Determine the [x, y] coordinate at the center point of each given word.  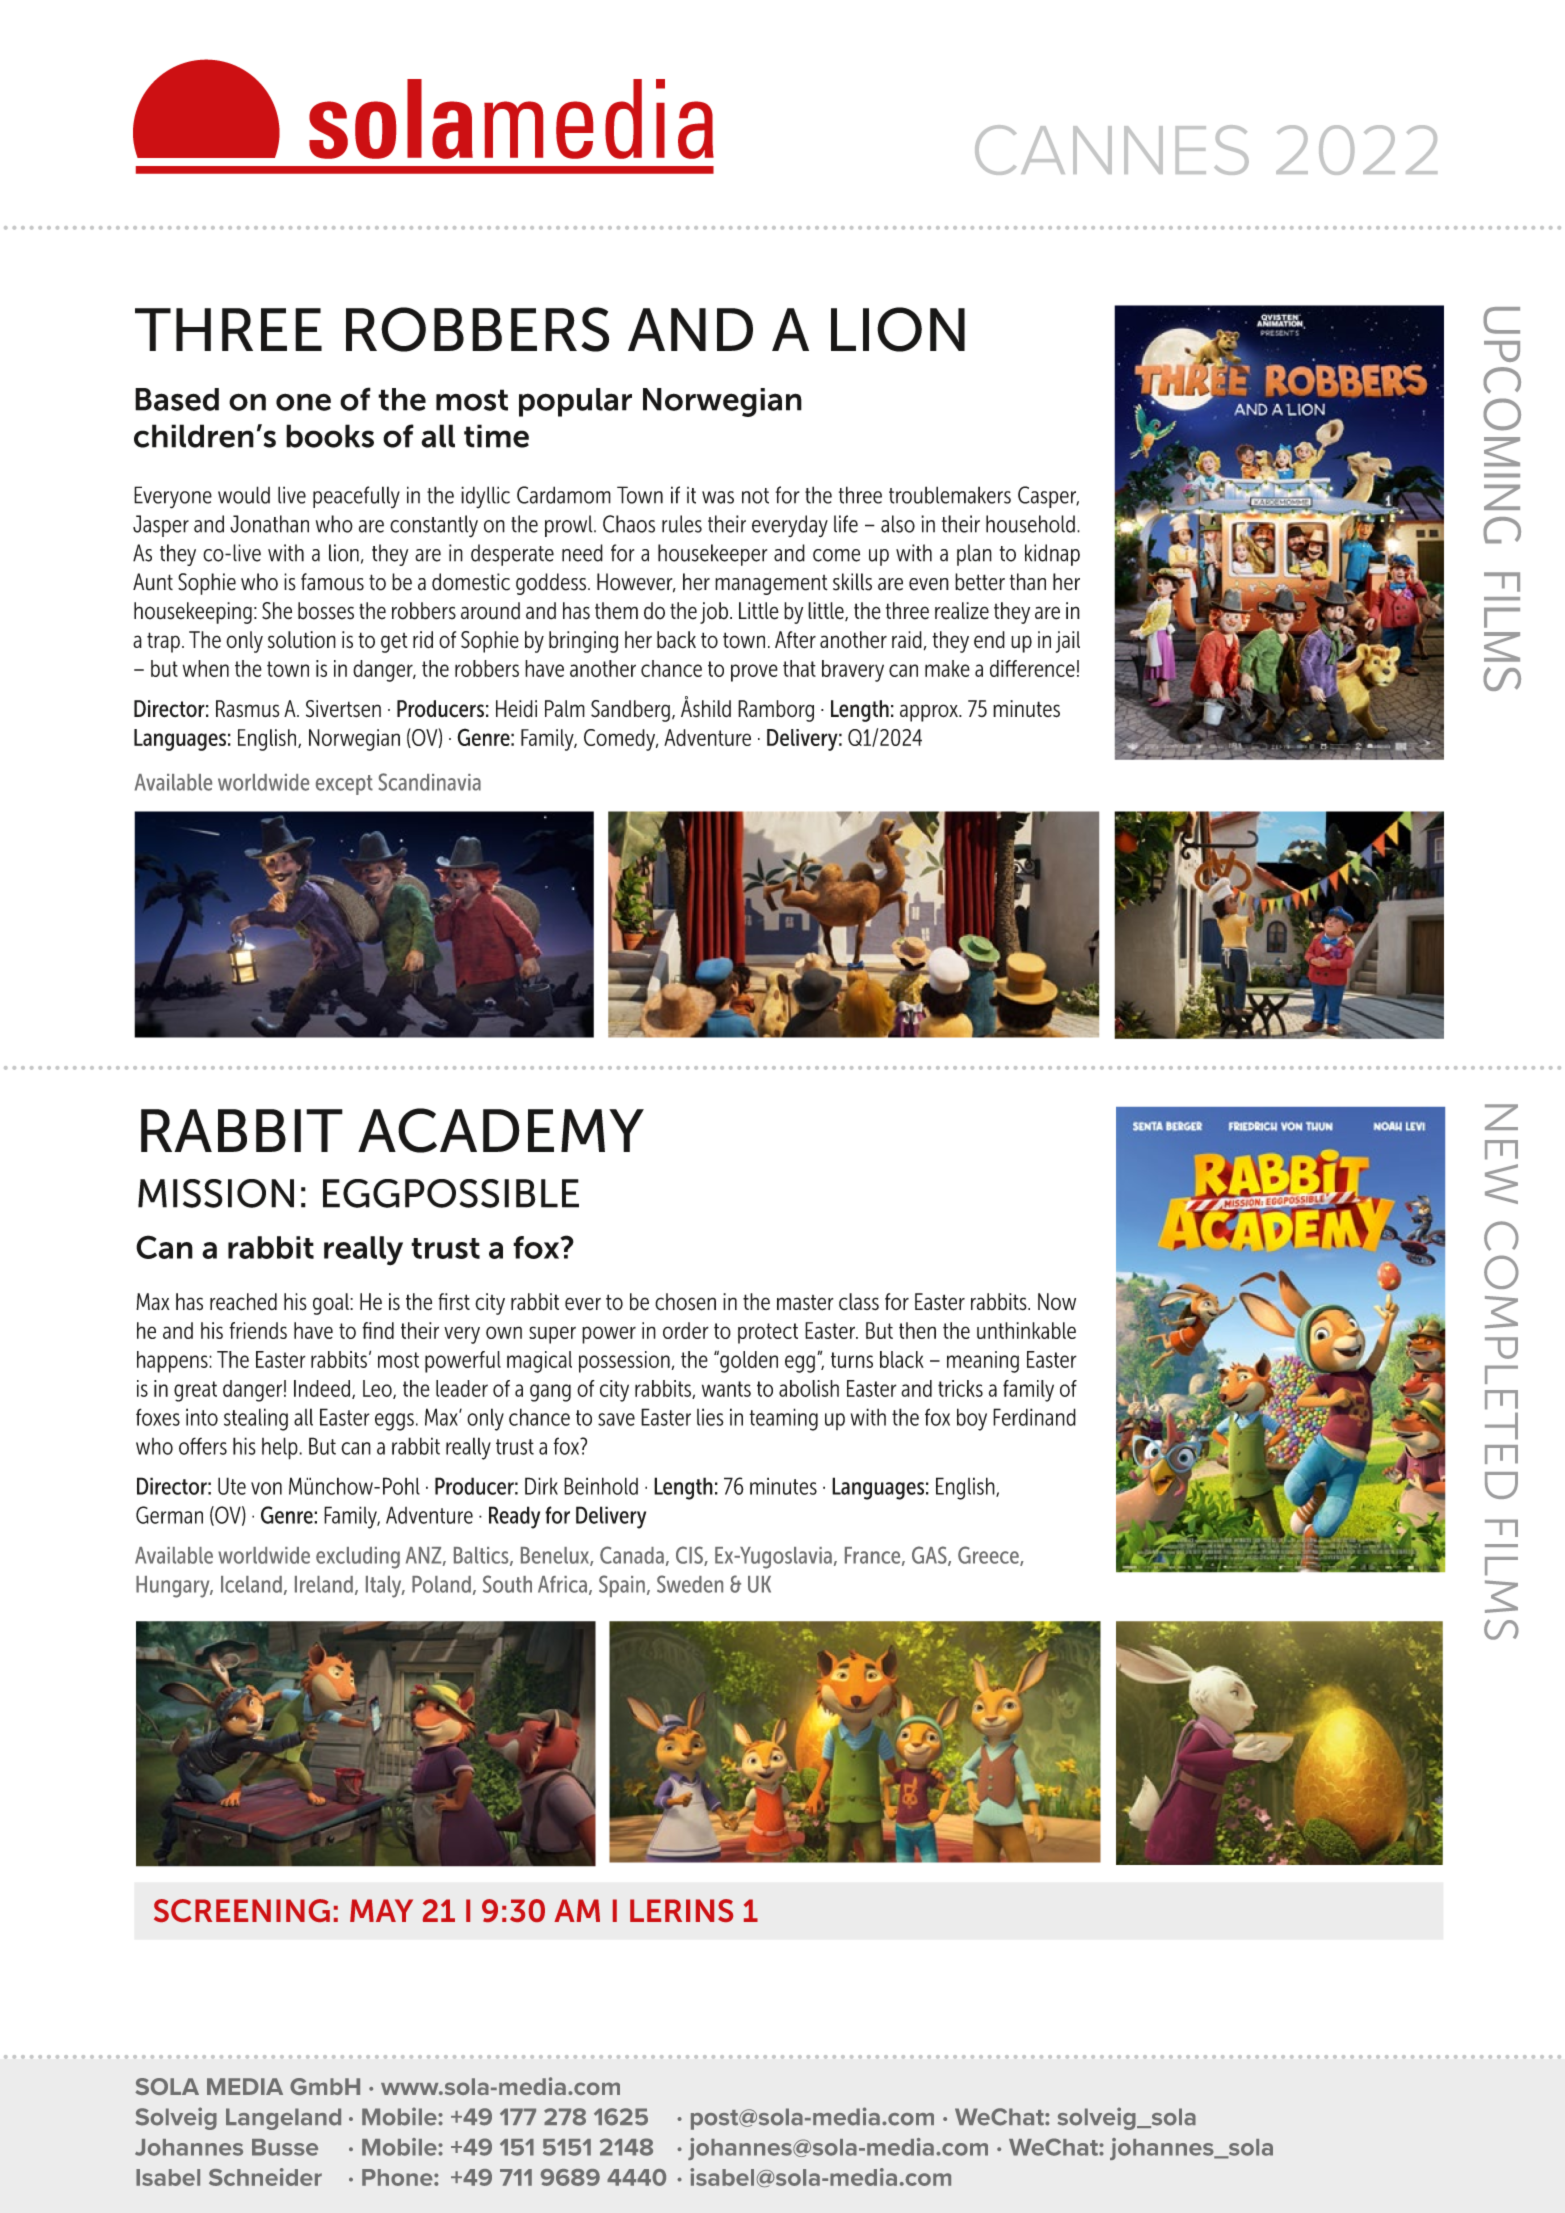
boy [972, 1419]
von [266, 1488]
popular [575, 402]
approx [930, 713]
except [344, 785]
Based [177, 399]
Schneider [265, 2177]
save [616, 1419]
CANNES [1112, 150]
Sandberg [630, 711]
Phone [398, 2177]
